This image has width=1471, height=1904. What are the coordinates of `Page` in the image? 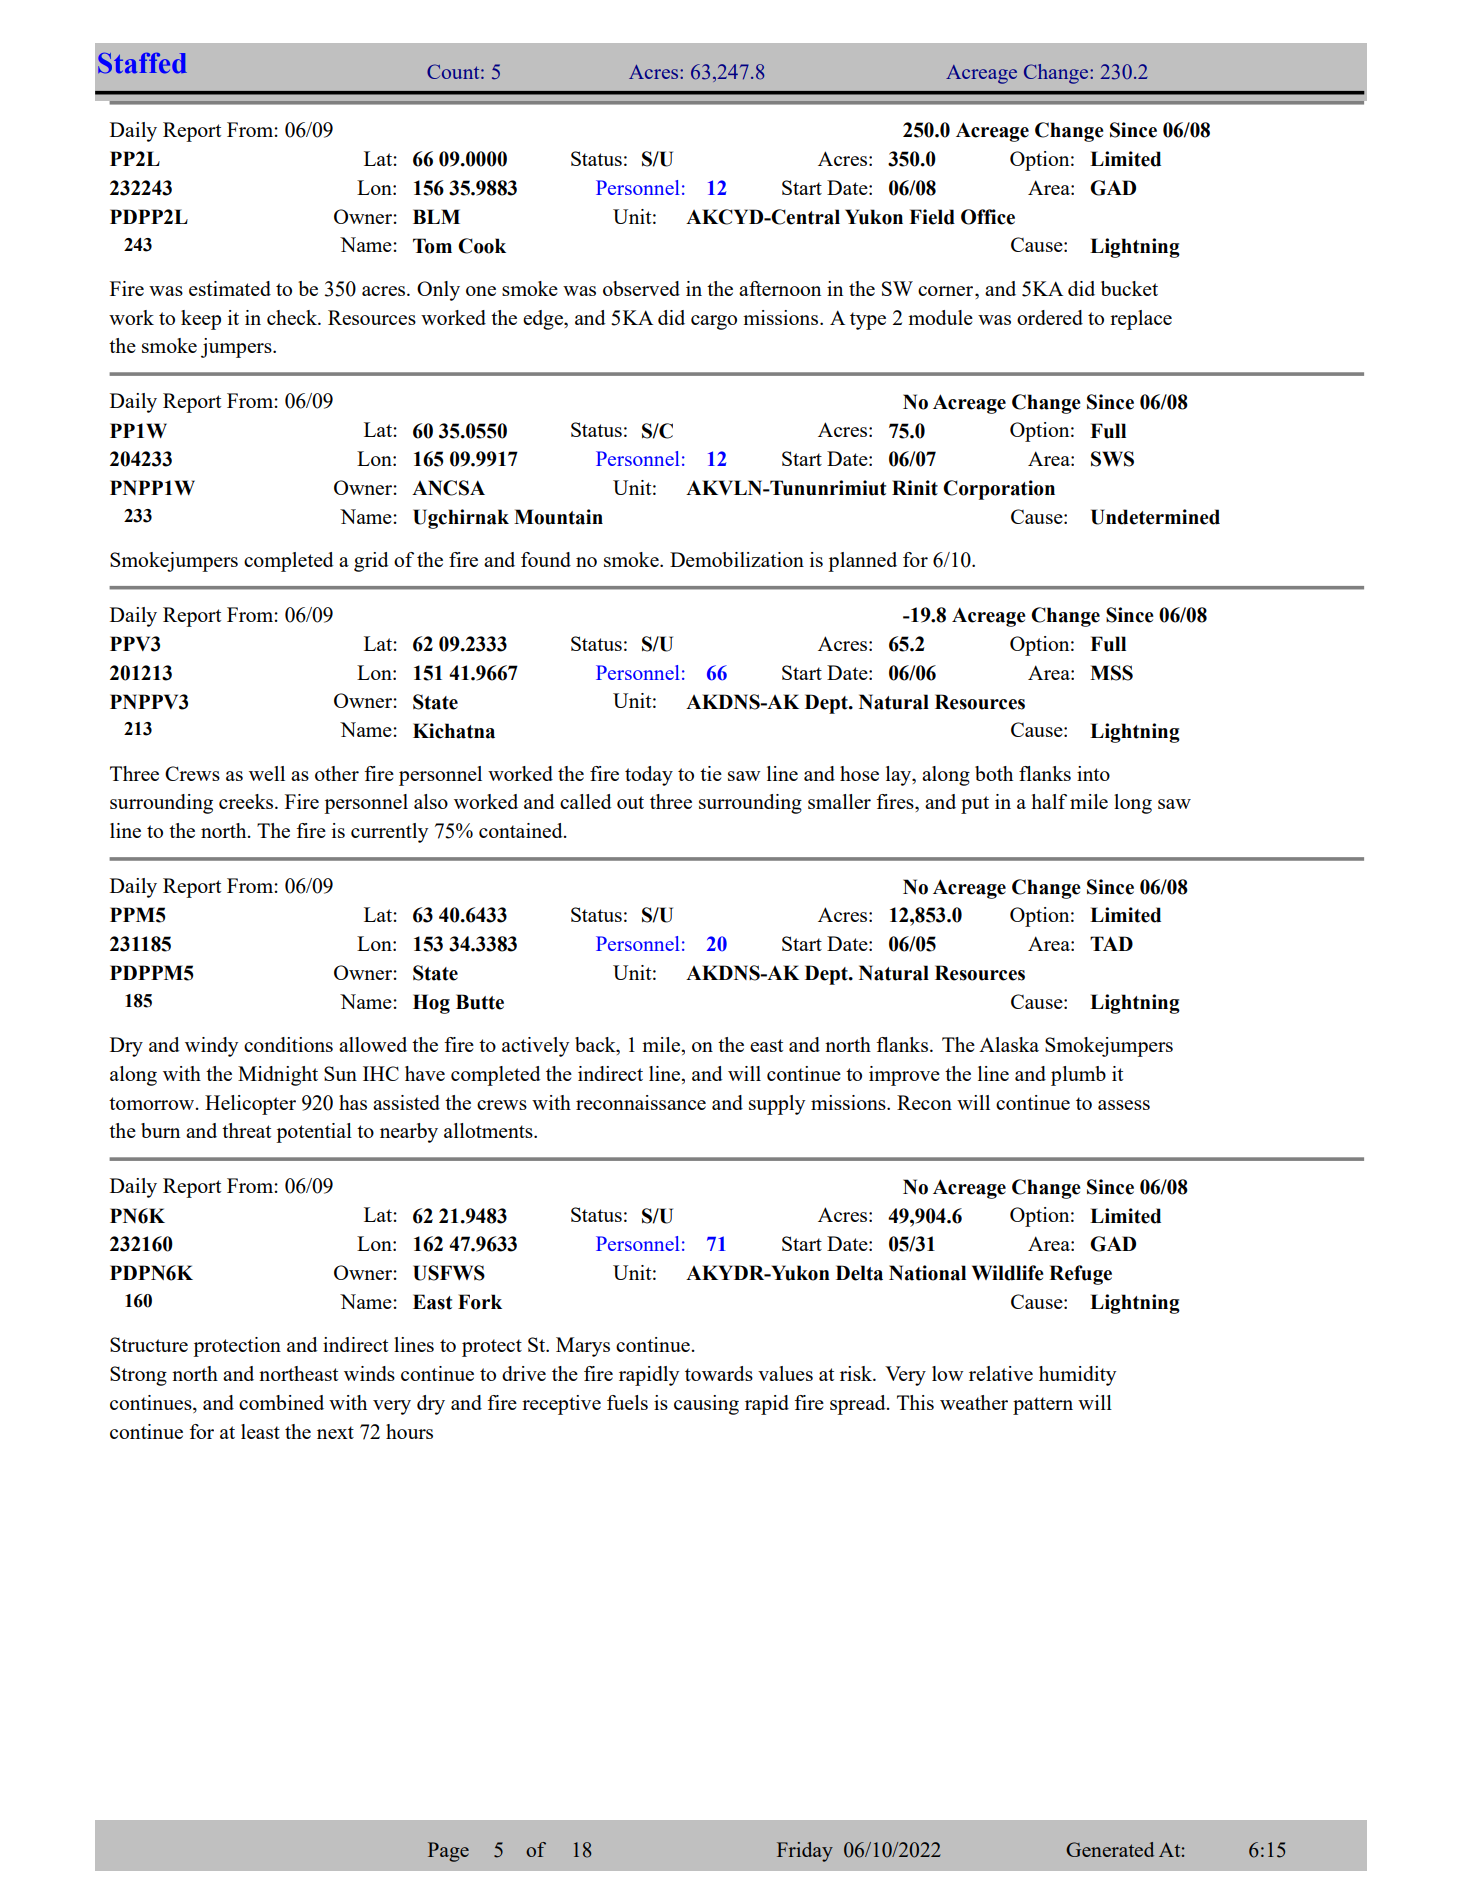 It's located at (448, 1852).
